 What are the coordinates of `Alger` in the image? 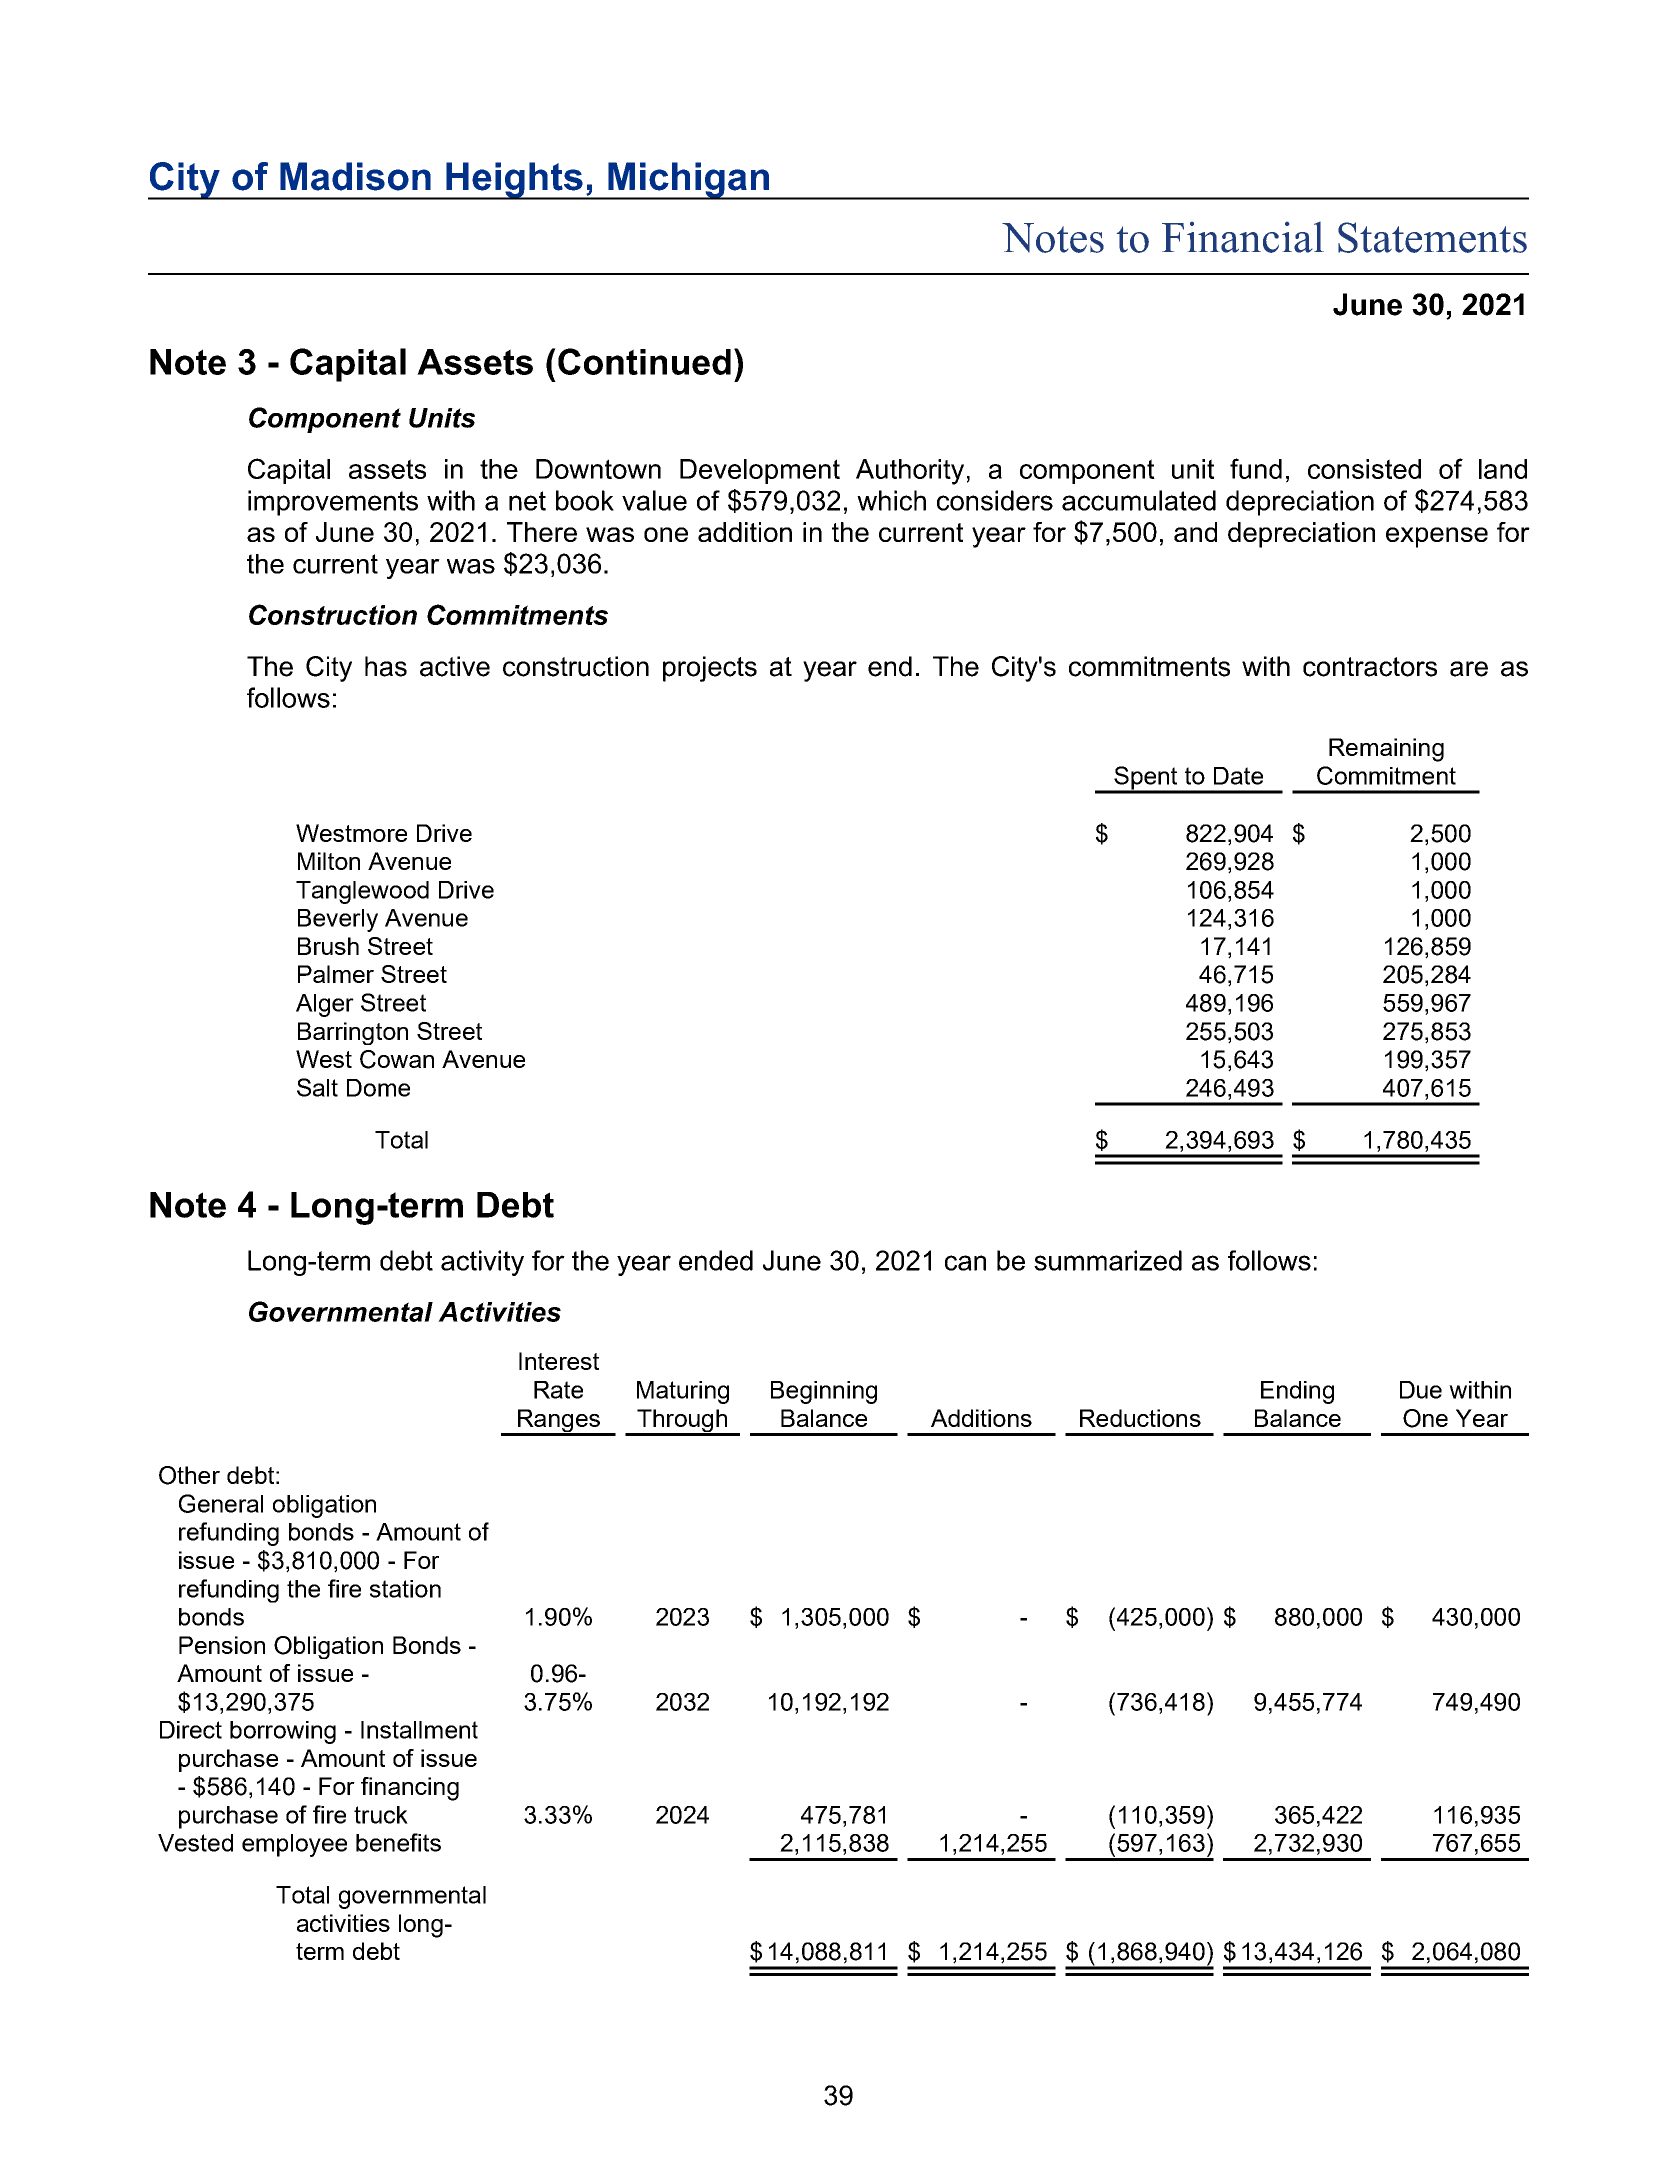 It's located at (325, 1005).
